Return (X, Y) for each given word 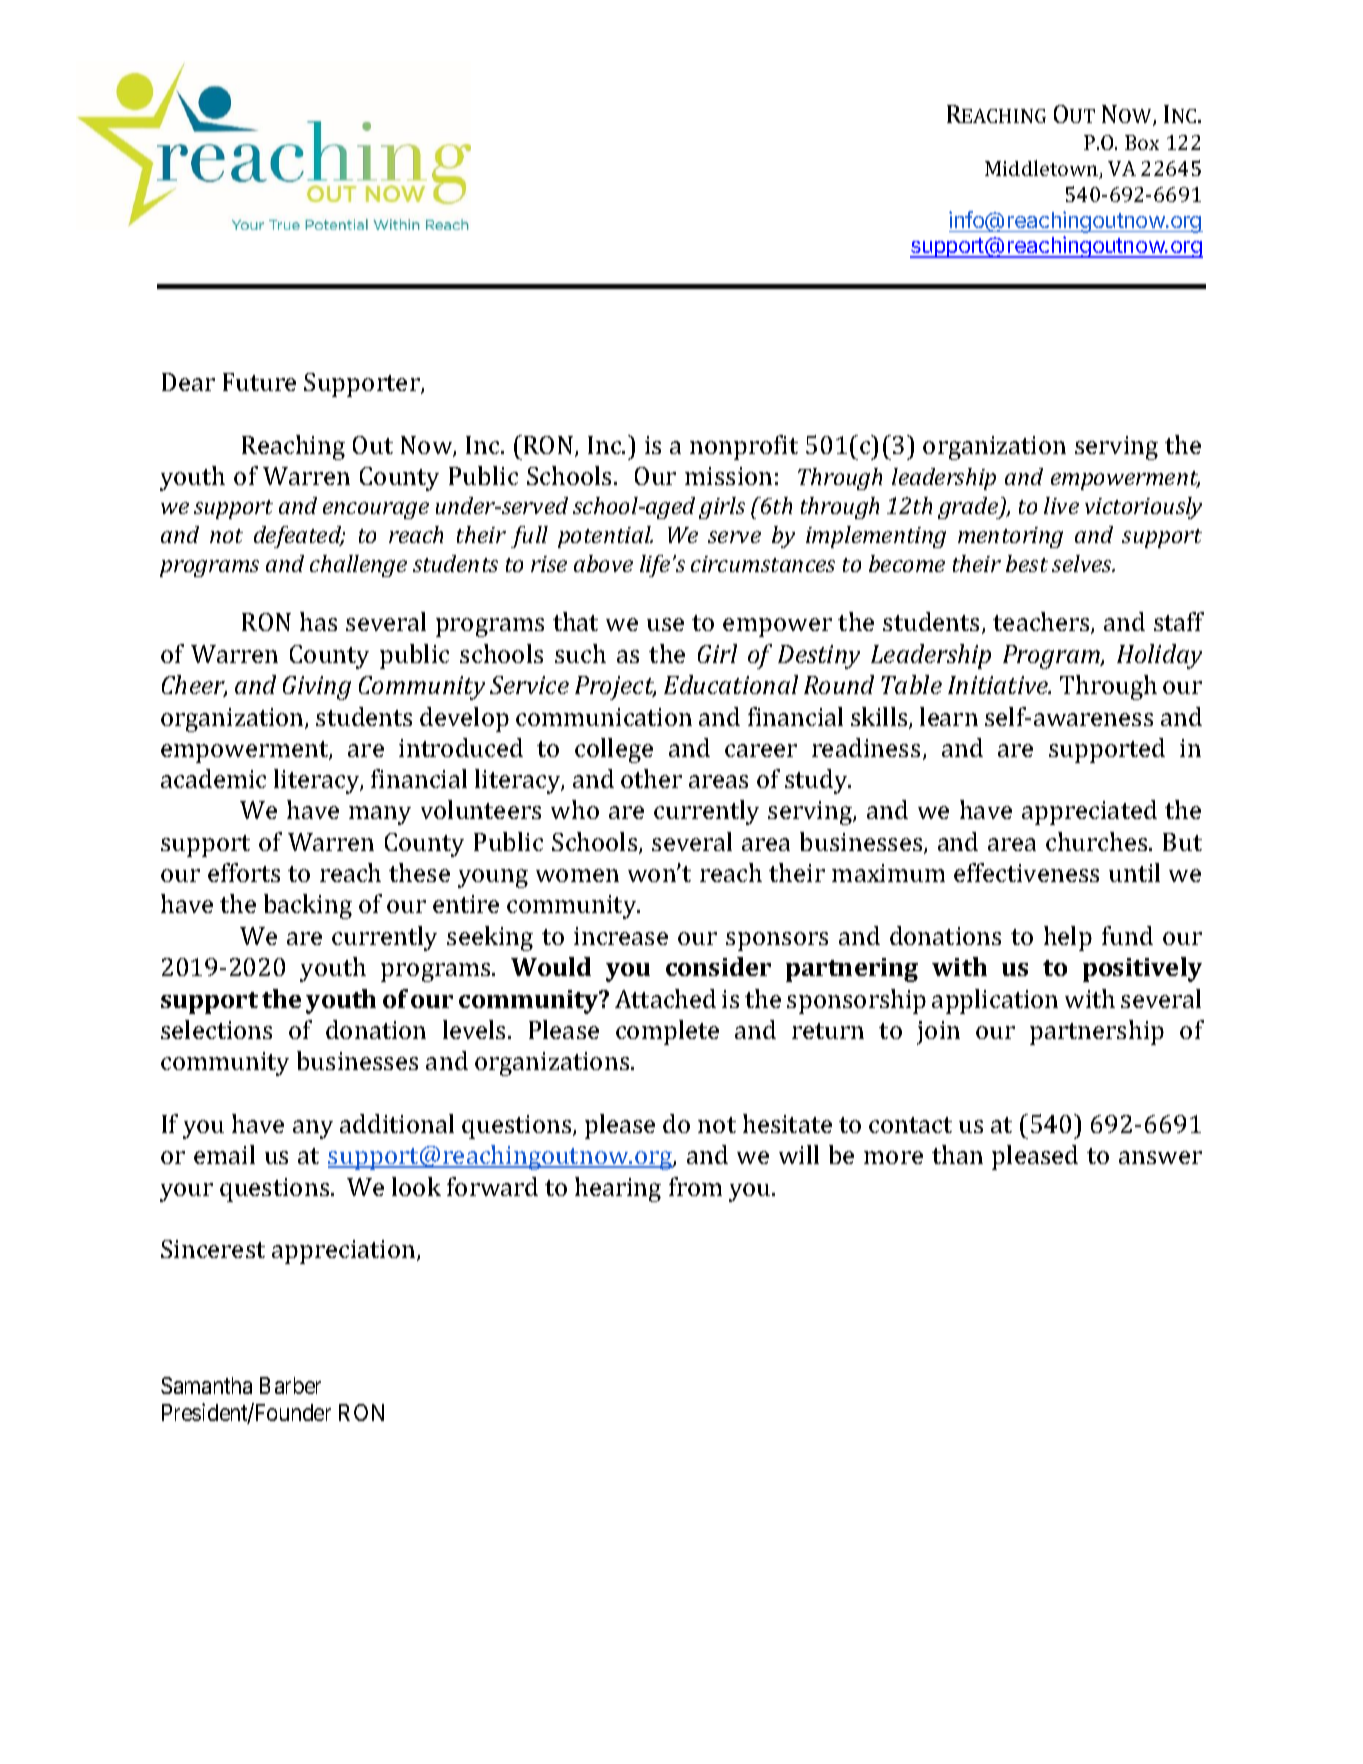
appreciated (1089, 812)
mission (728, 476)
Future (259, 382)
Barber (290, 1385)
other (651, 778)
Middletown (1043, 169)
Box (1142, 142)
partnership (1097, 1032)
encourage (376, 510)
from (695, 1186)
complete (667, 1032)
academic (213, 778)
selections (216, 1029)
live (1061, 505)
